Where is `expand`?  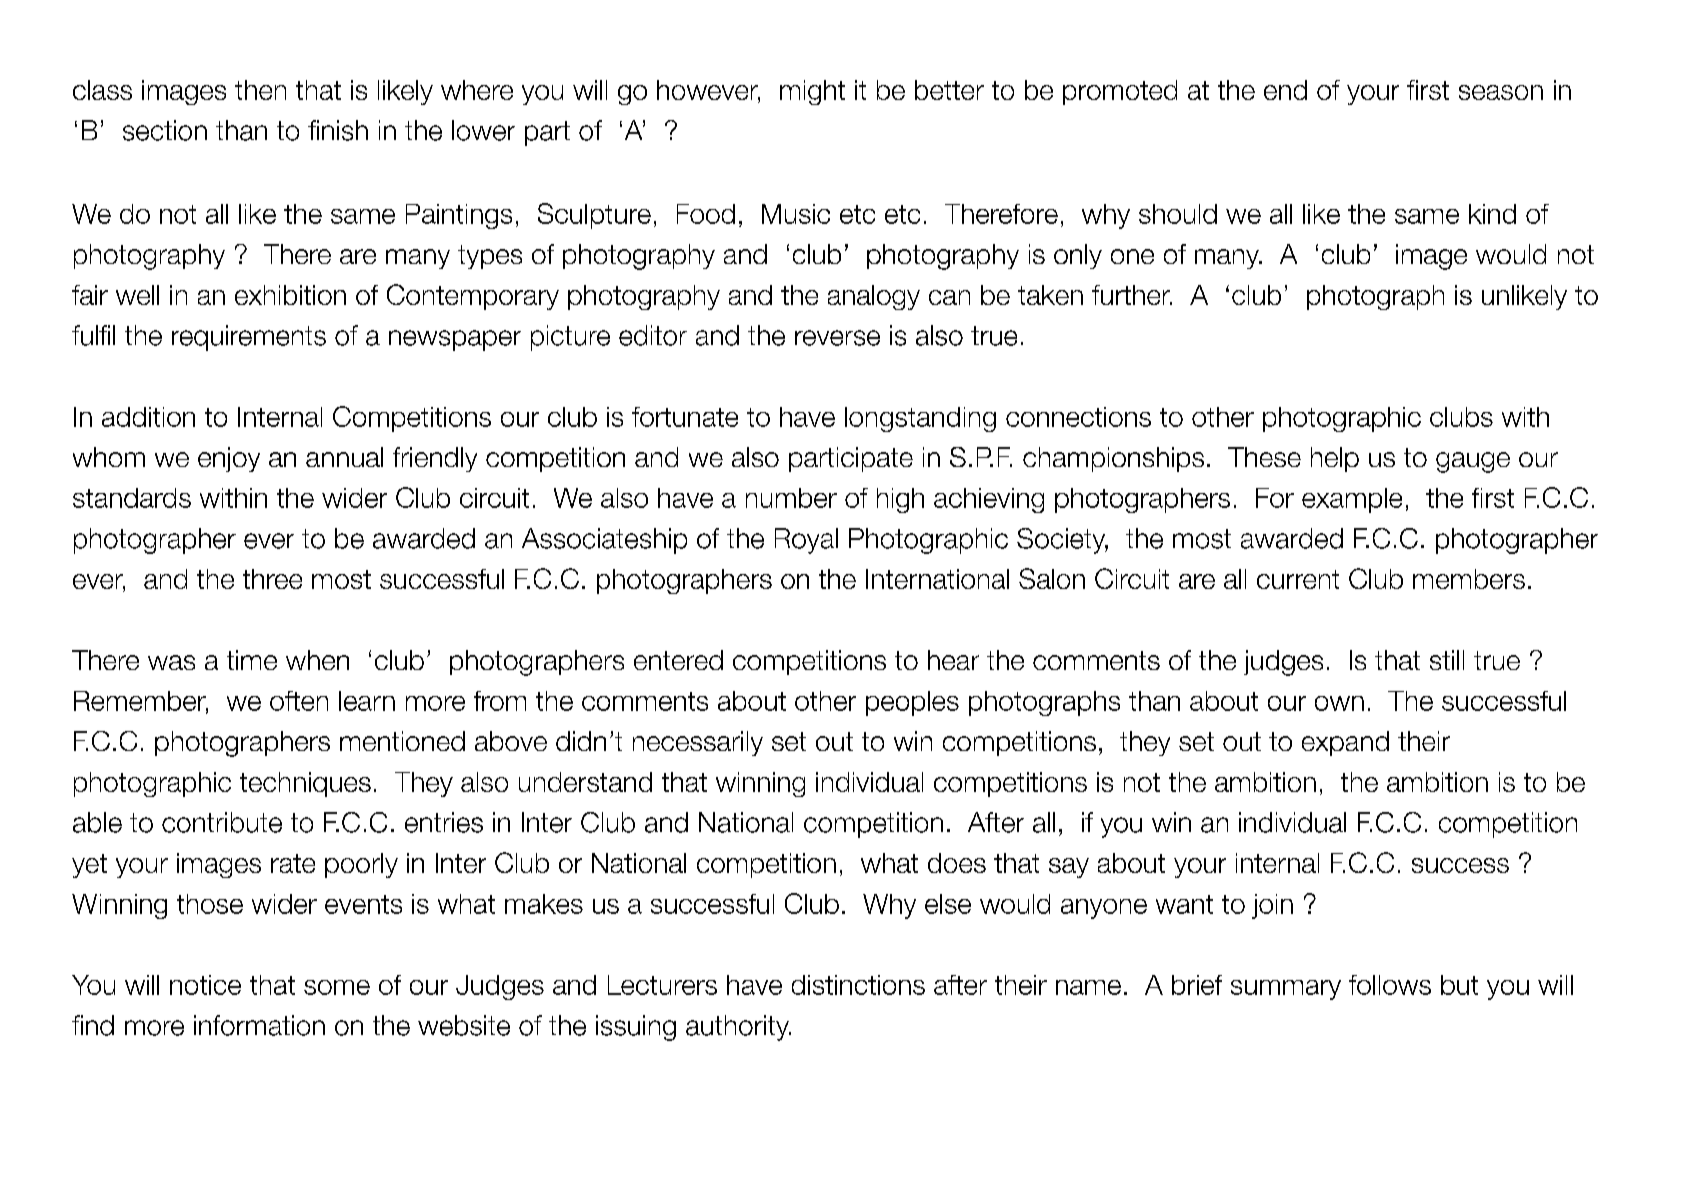 expand is located at coordinates (1345, 743).
